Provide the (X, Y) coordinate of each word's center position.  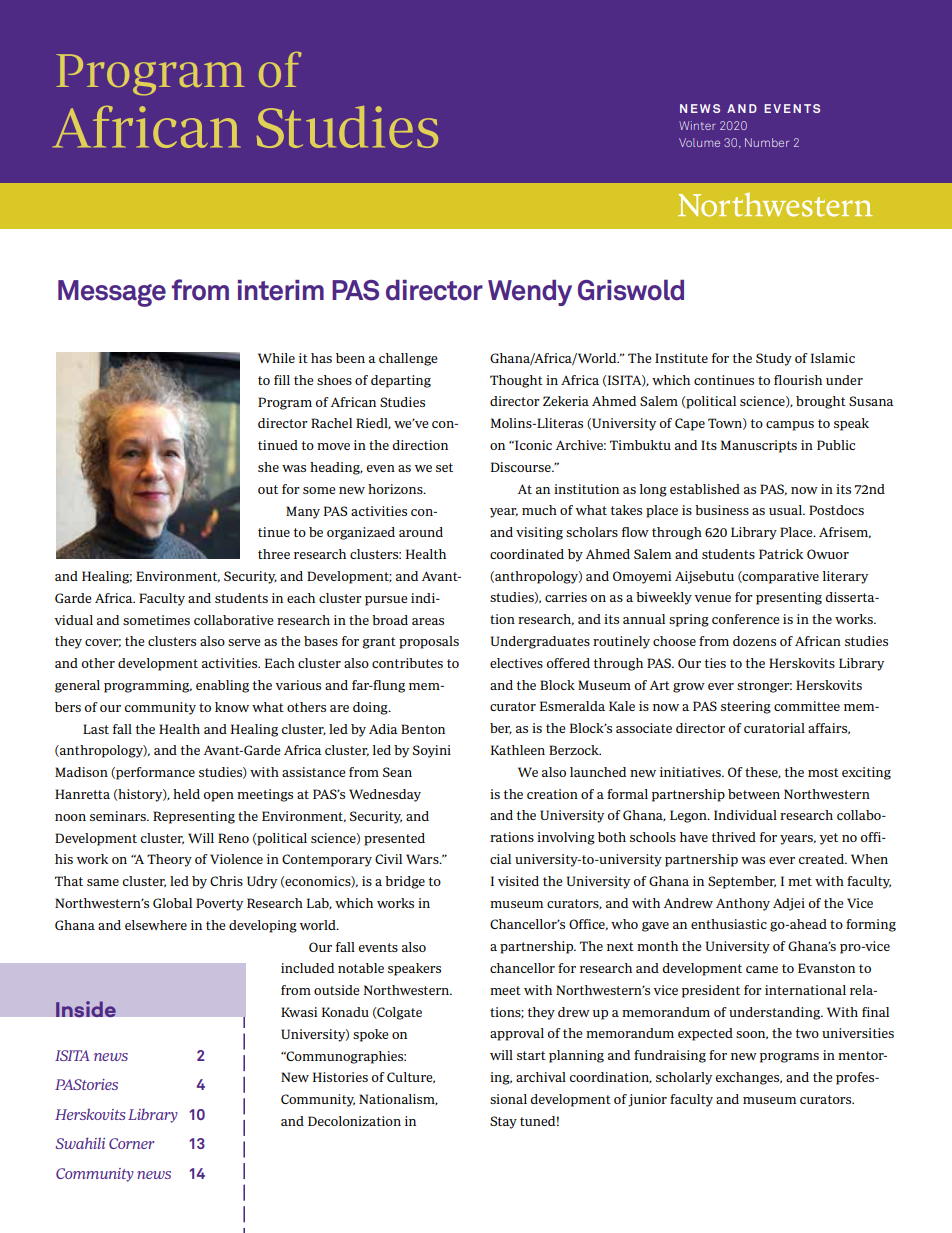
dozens (754, 641)
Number (767, 142)
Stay (503, 1122)
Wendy (530, 293)
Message (112, 293)
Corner (132, 1143)
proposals (429, 642)
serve (244, 642)
